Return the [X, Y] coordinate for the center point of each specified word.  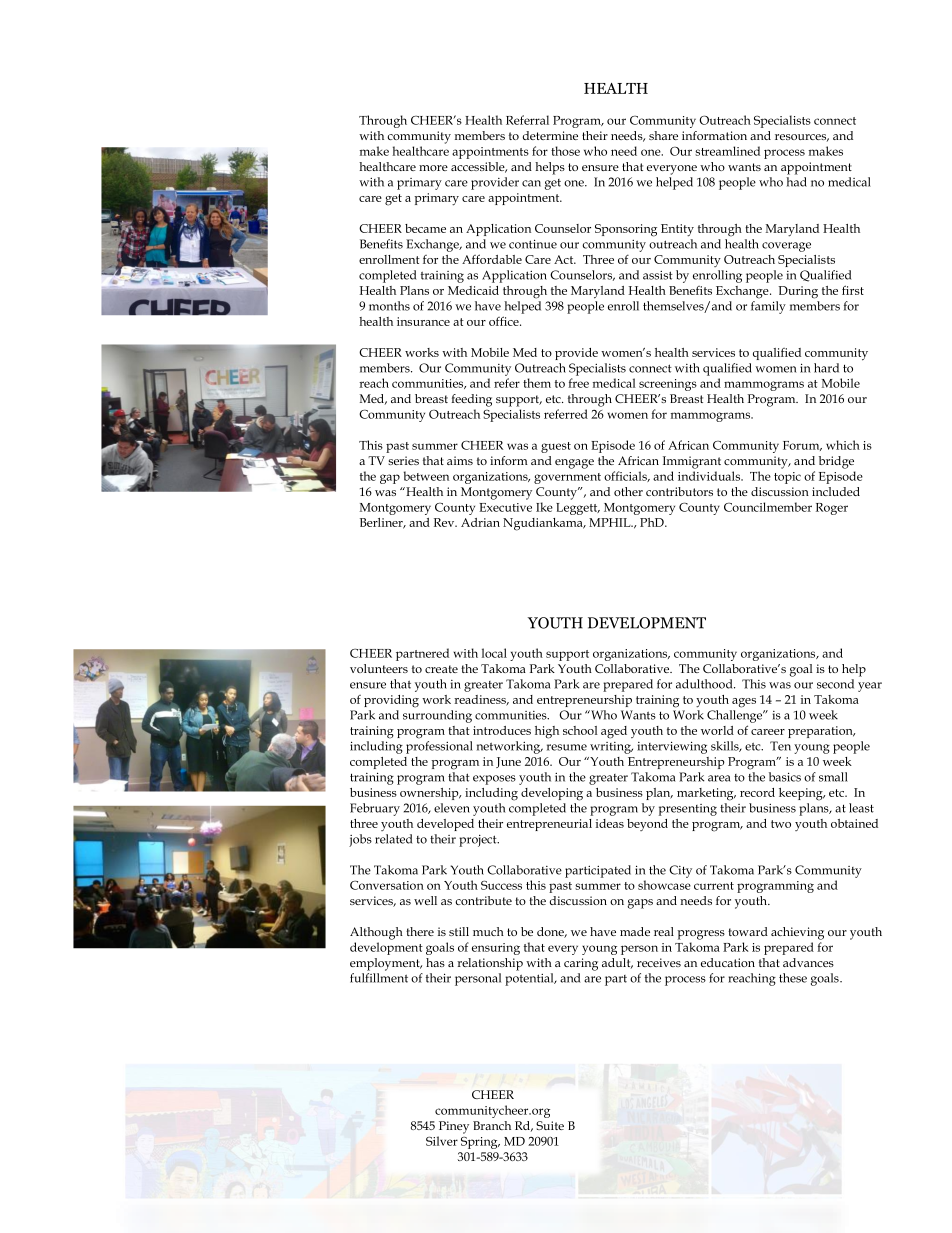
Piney [454, 1127]
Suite [550, 1125]
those [565, 151]
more [433, 168]
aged [614, 732]
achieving [797, 933]
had [796, 182]
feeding [471, 400]
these [793, 978]
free [578, 383]
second [835, 684]
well [425, 900]
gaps [640, 904]
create [441, 669]
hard [826, 368]
